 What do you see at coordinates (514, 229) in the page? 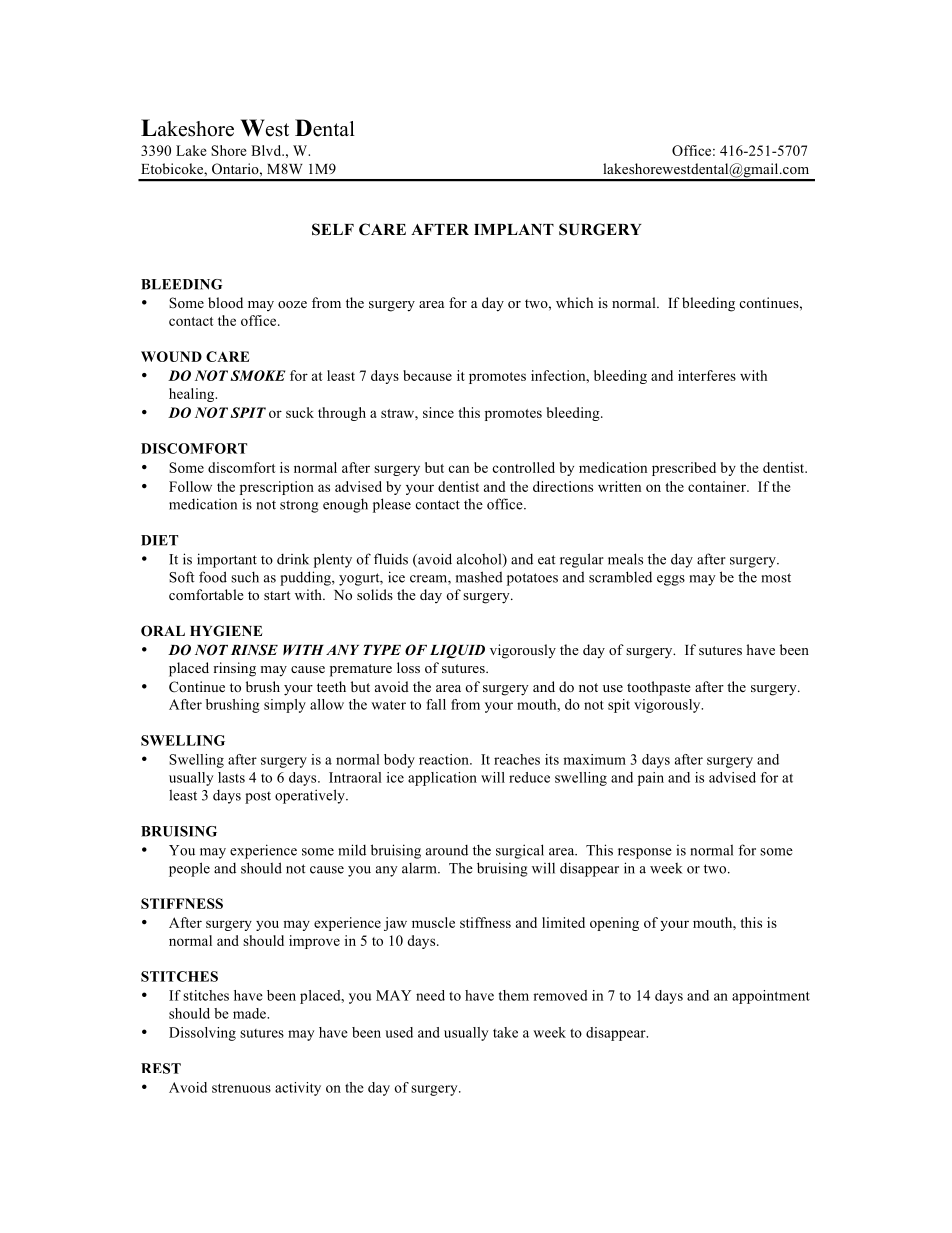
I see `IMPLANT` at bounding box center [514, 229].
